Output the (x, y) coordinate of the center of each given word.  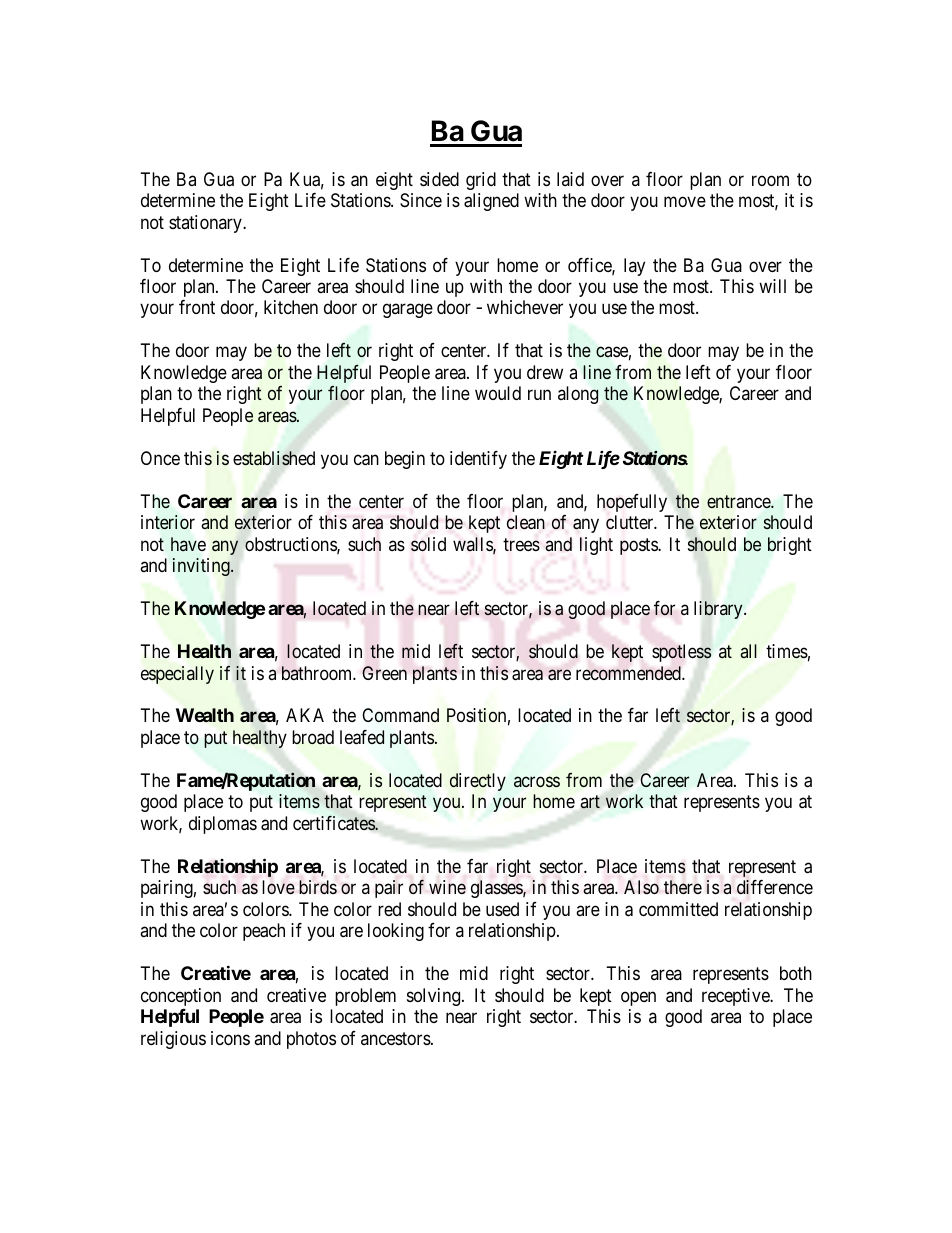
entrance (739, 501)
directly (478, 782)
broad (313, 737)
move (685, 202)
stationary (206, 224)
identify (478, 460)
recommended (629, 673)
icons (230, 1038)
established (274, 458)
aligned (491, 202)
